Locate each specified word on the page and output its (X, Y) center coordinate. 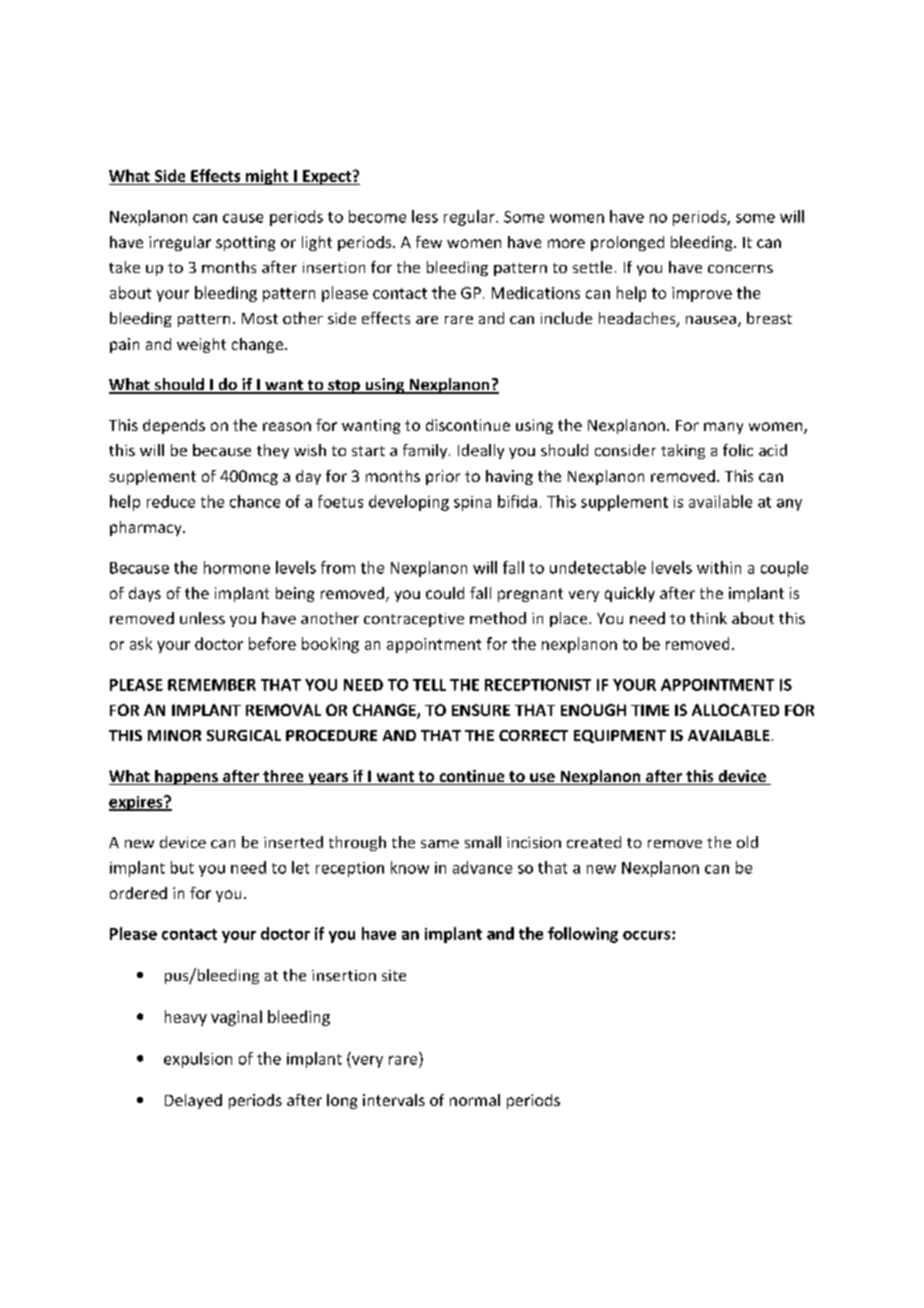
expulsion (198, 1060)
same (440, 844)
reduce (171, 501)
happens (186, 777)
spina (472, 503)
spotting (245, 243)
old (747, 842)
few (429, 242)
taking (683, 451)
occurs (648, 935)
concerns (740, 269)
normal (475, 1100)
